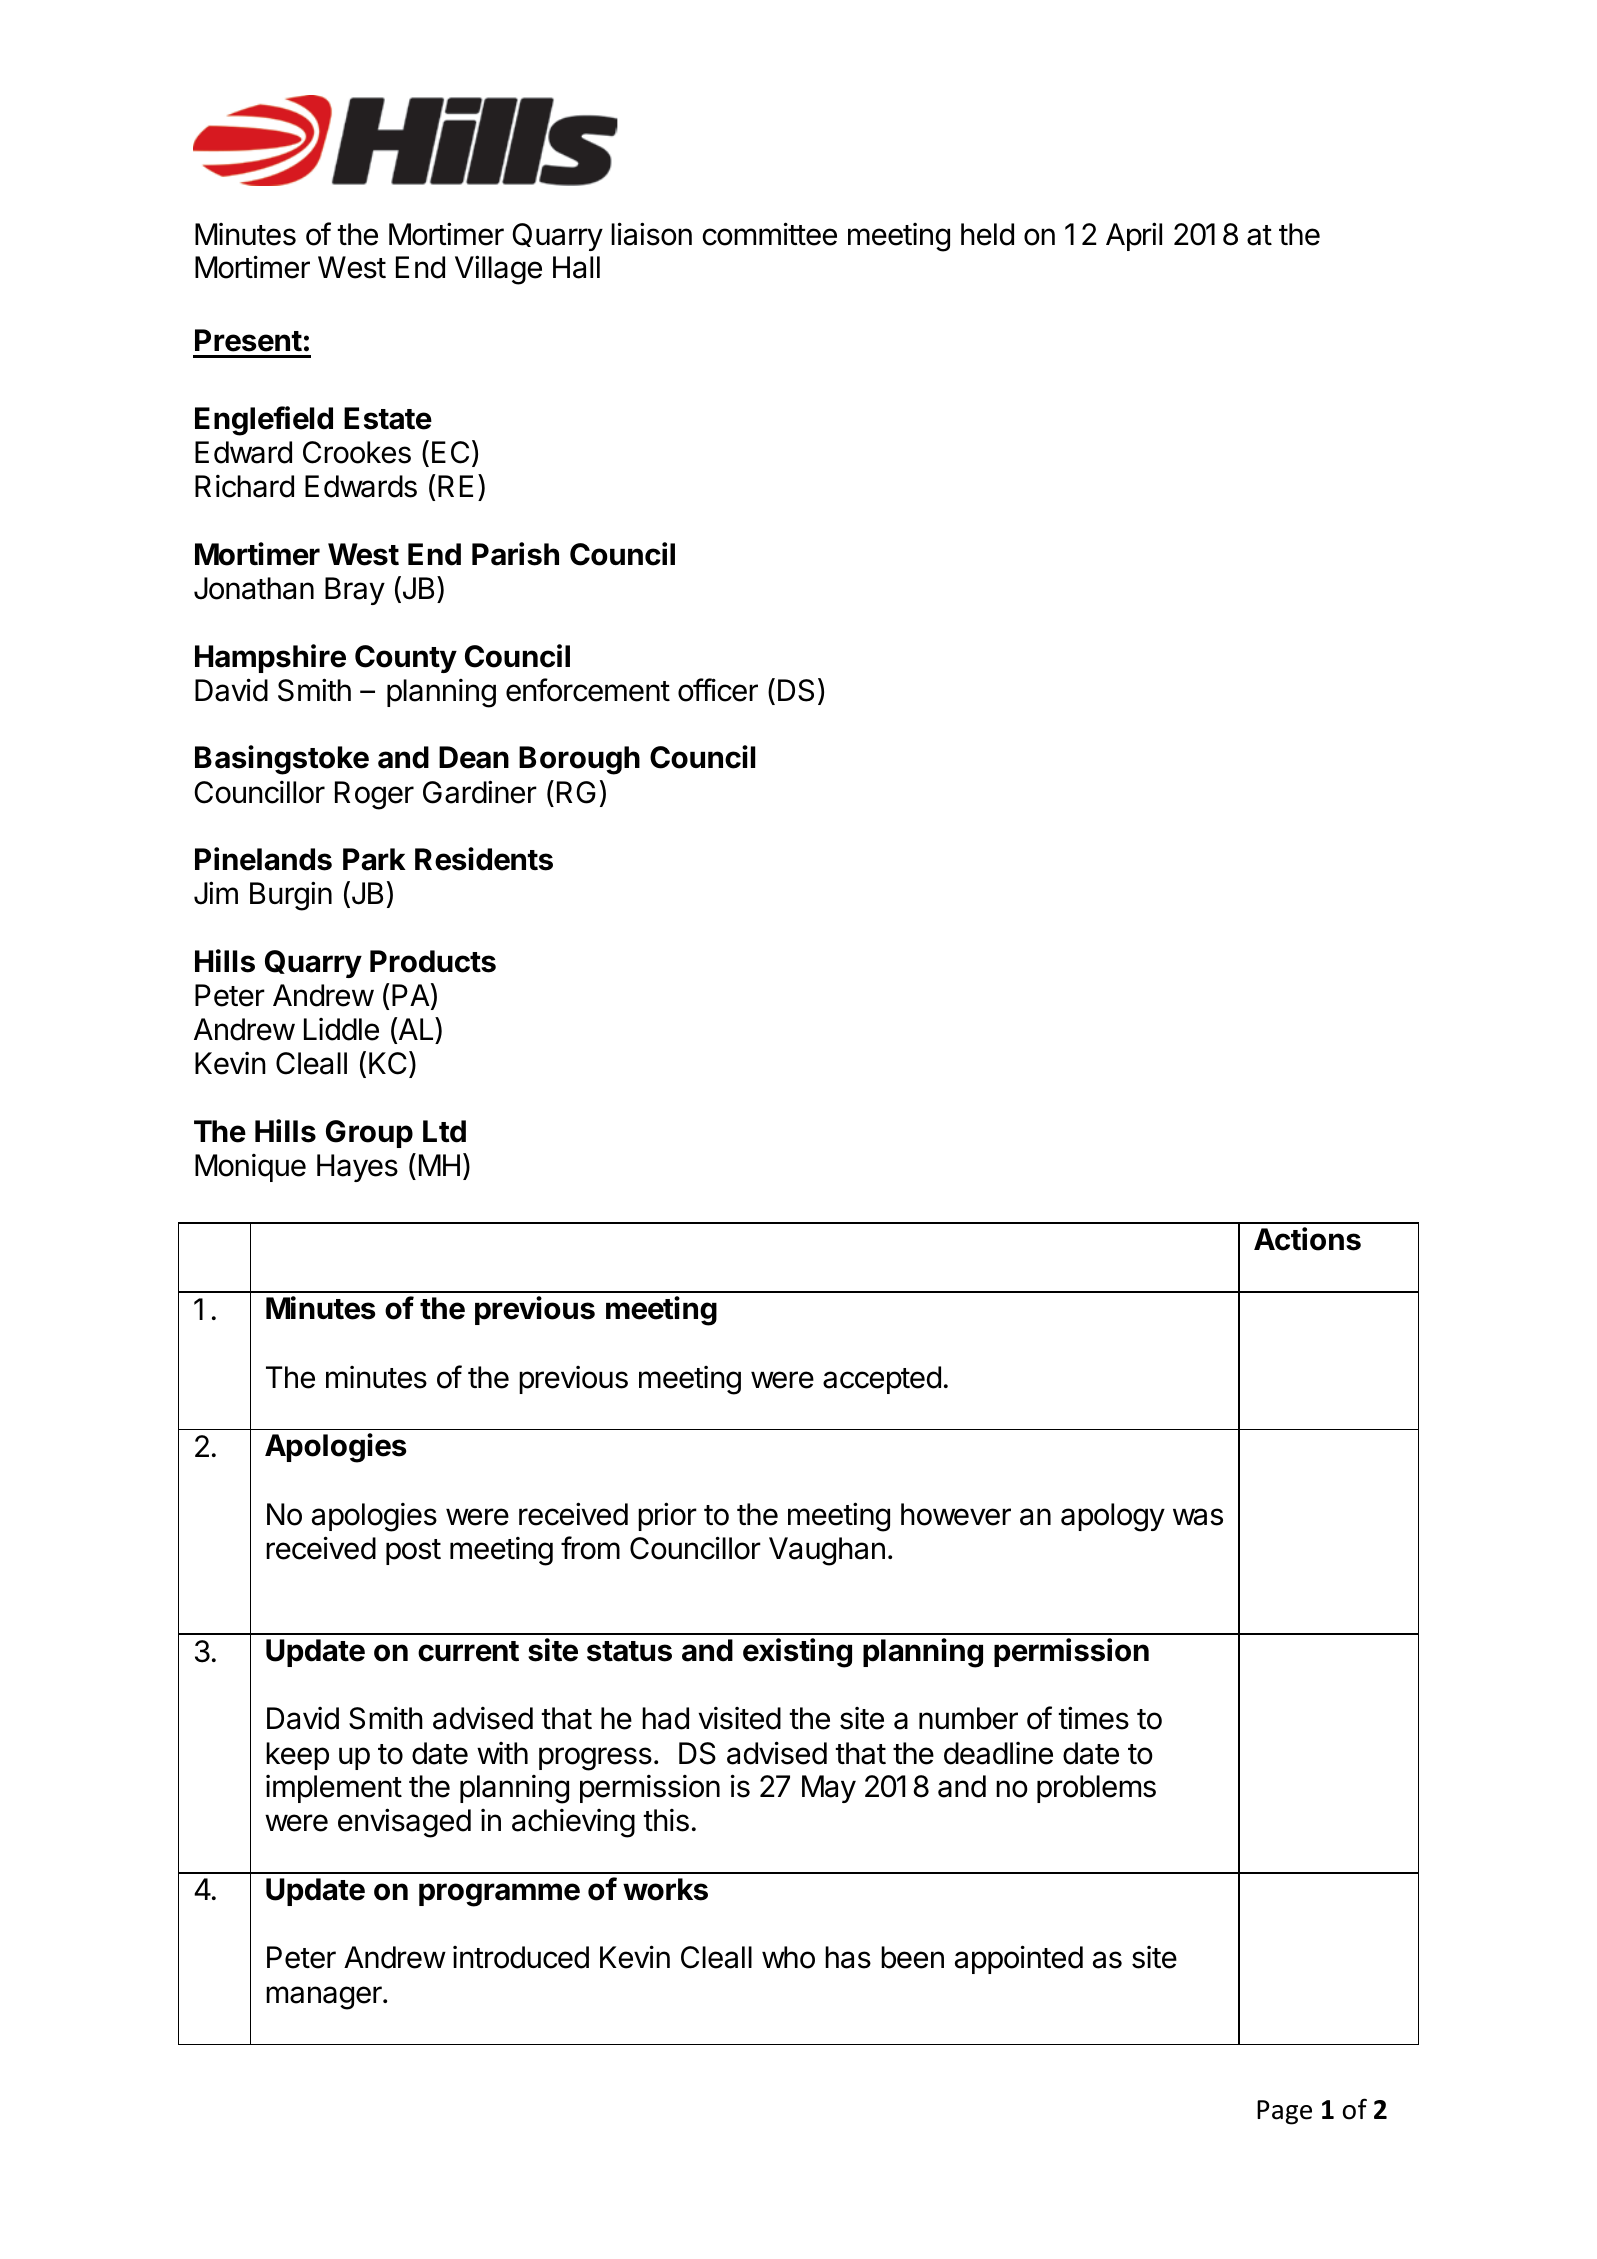 The width and height of the screenshot is (1597, 2259). What do you see at coordinates (797, 1653) in the screenshot?
I see `existing` at bounding box center [797, 1653].
